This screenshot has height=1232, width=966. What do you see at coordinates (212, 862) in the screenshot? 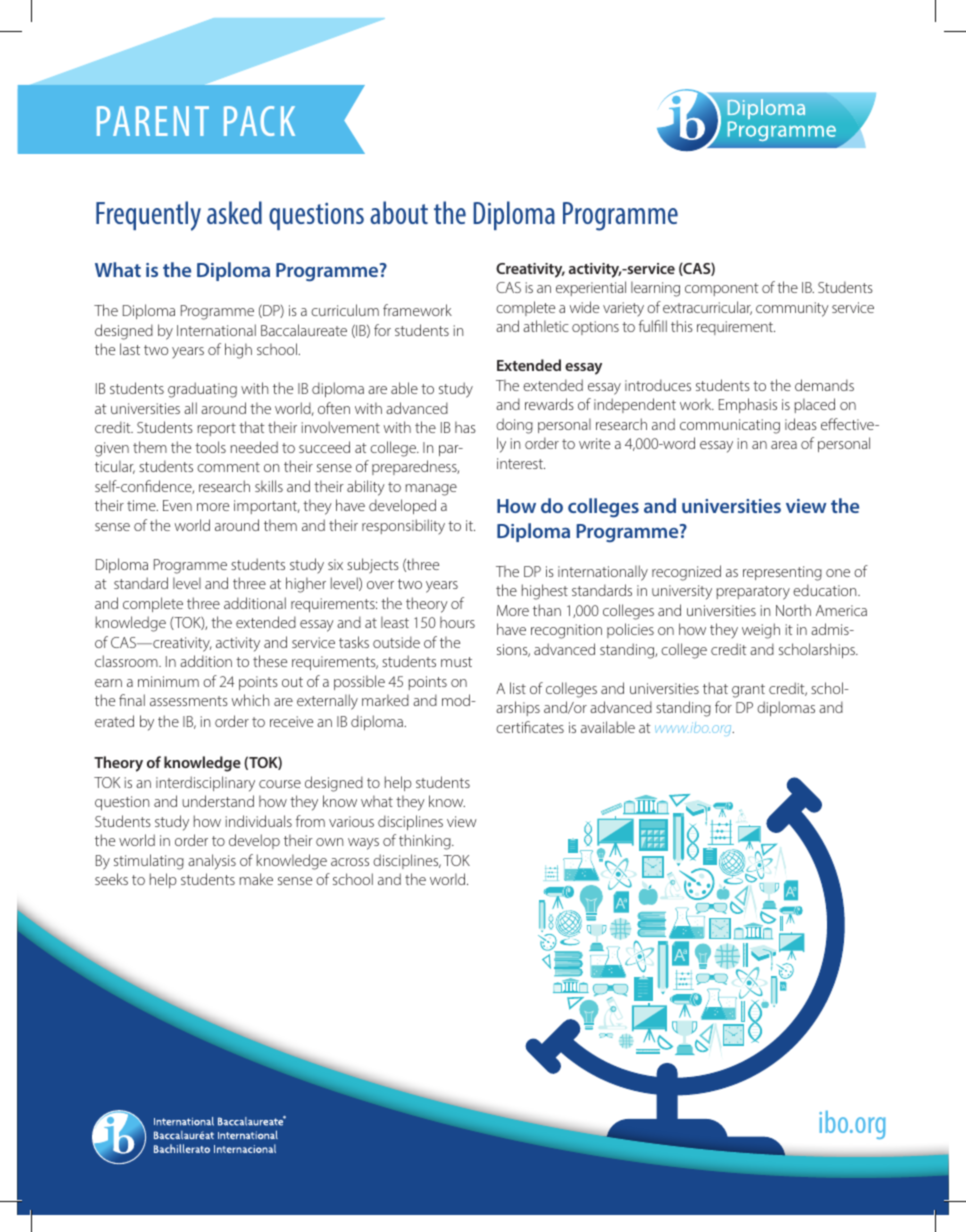
I see `analysis` at bounding box center [212, 862].
